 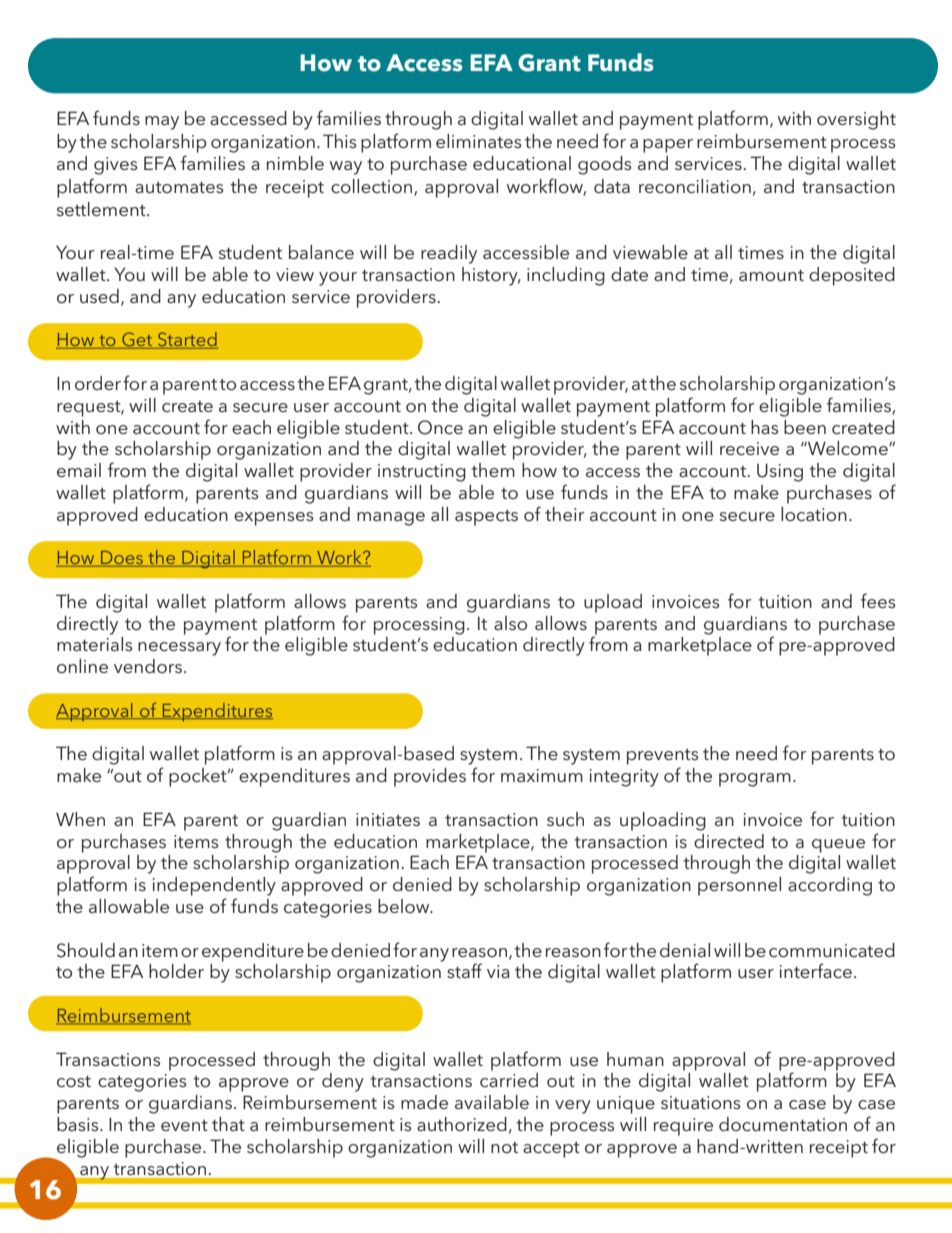 I want to click on eliminates, so click(x=478, y=141).
